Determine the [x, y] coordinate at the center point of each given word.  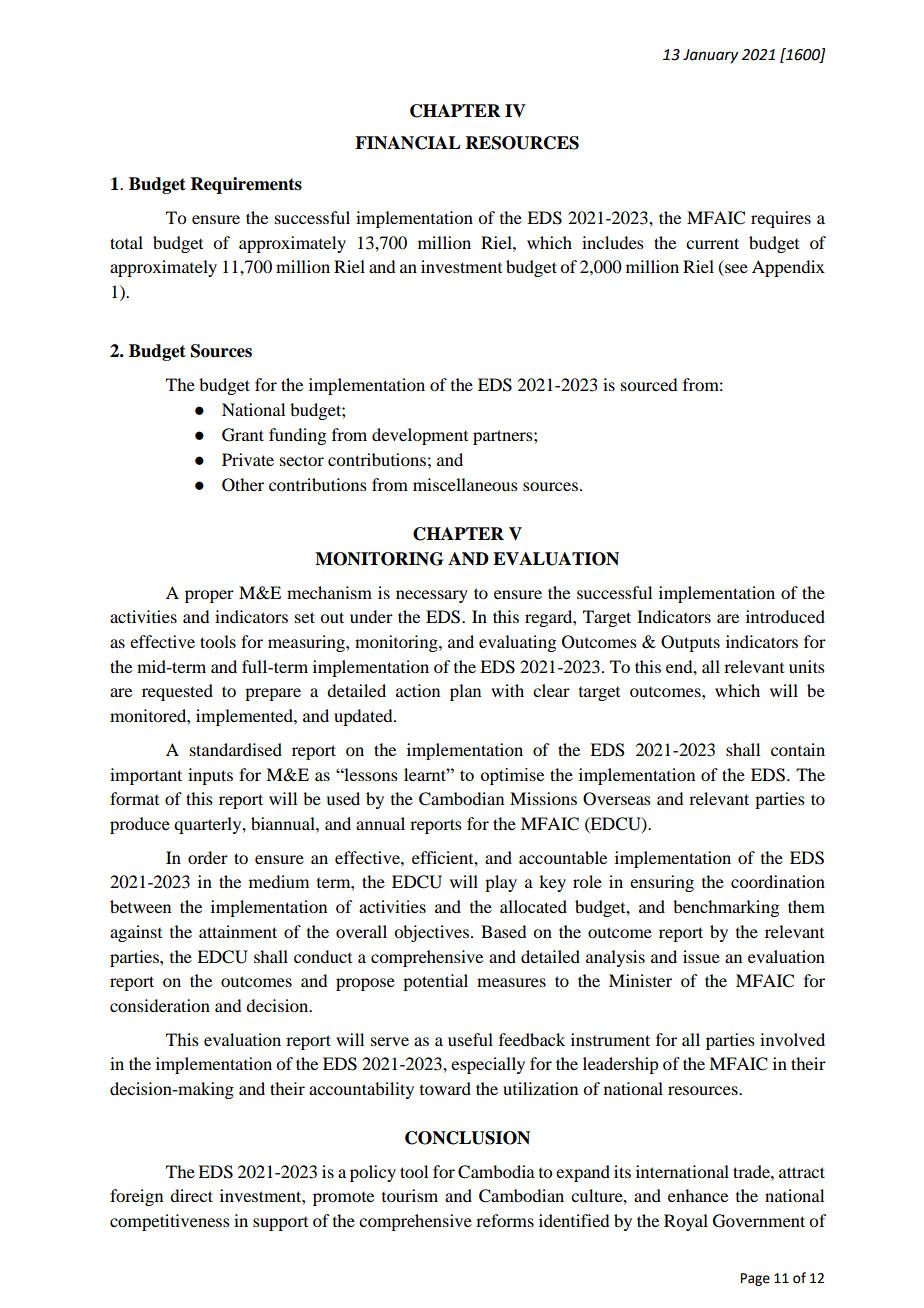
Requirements [246, 185]
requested [177, 692]
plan [465, 692]
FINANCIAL [408, 143]
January [710, 56]
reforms [505, 1220]
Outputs [690, 643]
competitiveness [170, 1222]
